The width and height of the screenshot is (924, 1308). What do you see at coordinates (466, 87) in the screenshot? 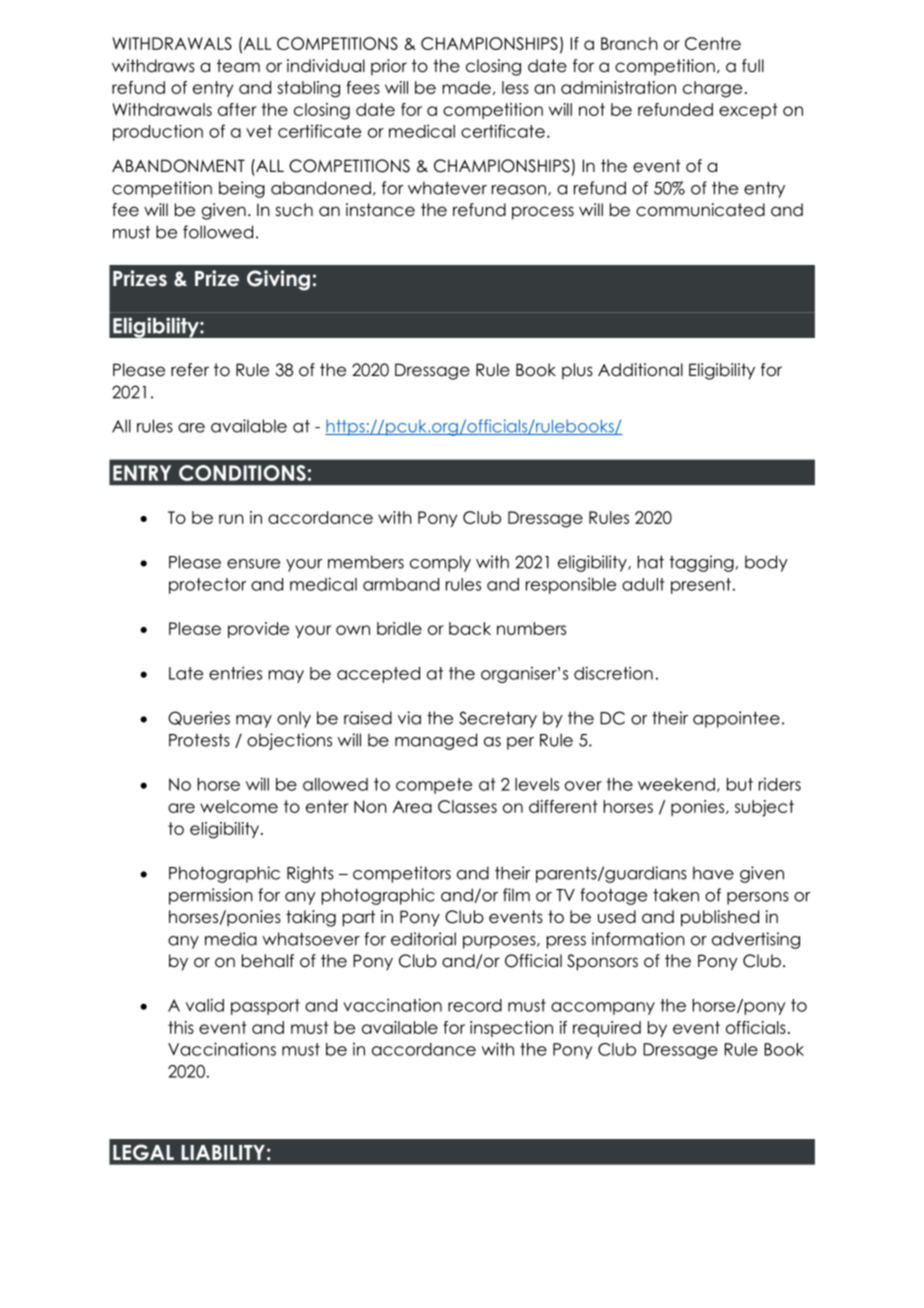
I see `made` at bounding box center [466, 87].
